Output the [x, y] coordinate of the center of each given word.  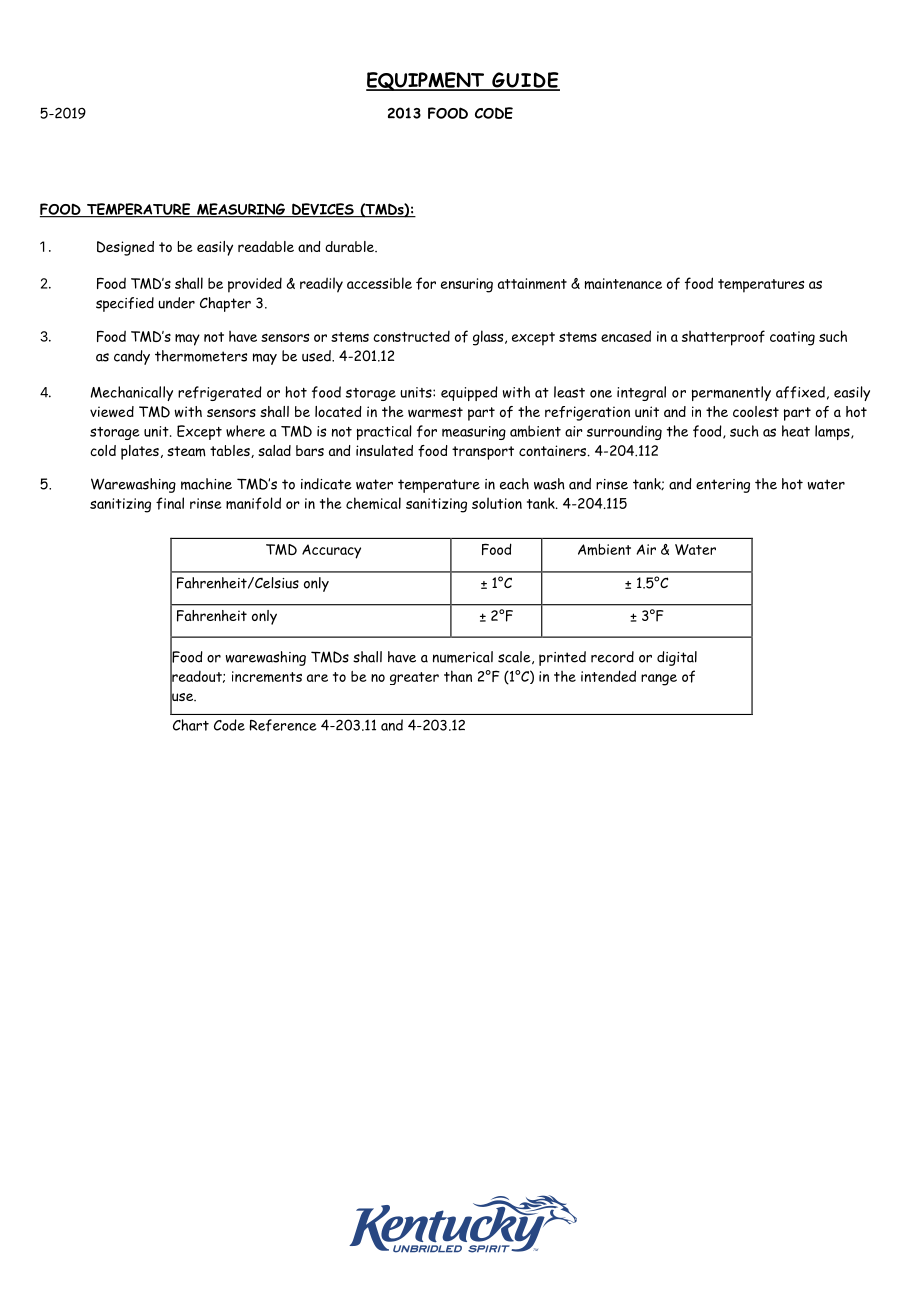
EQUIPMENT [426, 81]
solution [497, 503]
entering [723, 486]
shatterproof [723, 338]
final [170, 503]
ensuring [467, 285]
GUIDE [525, 81]
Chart [191, 725]
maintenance [623, 284]
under [176, 303]
